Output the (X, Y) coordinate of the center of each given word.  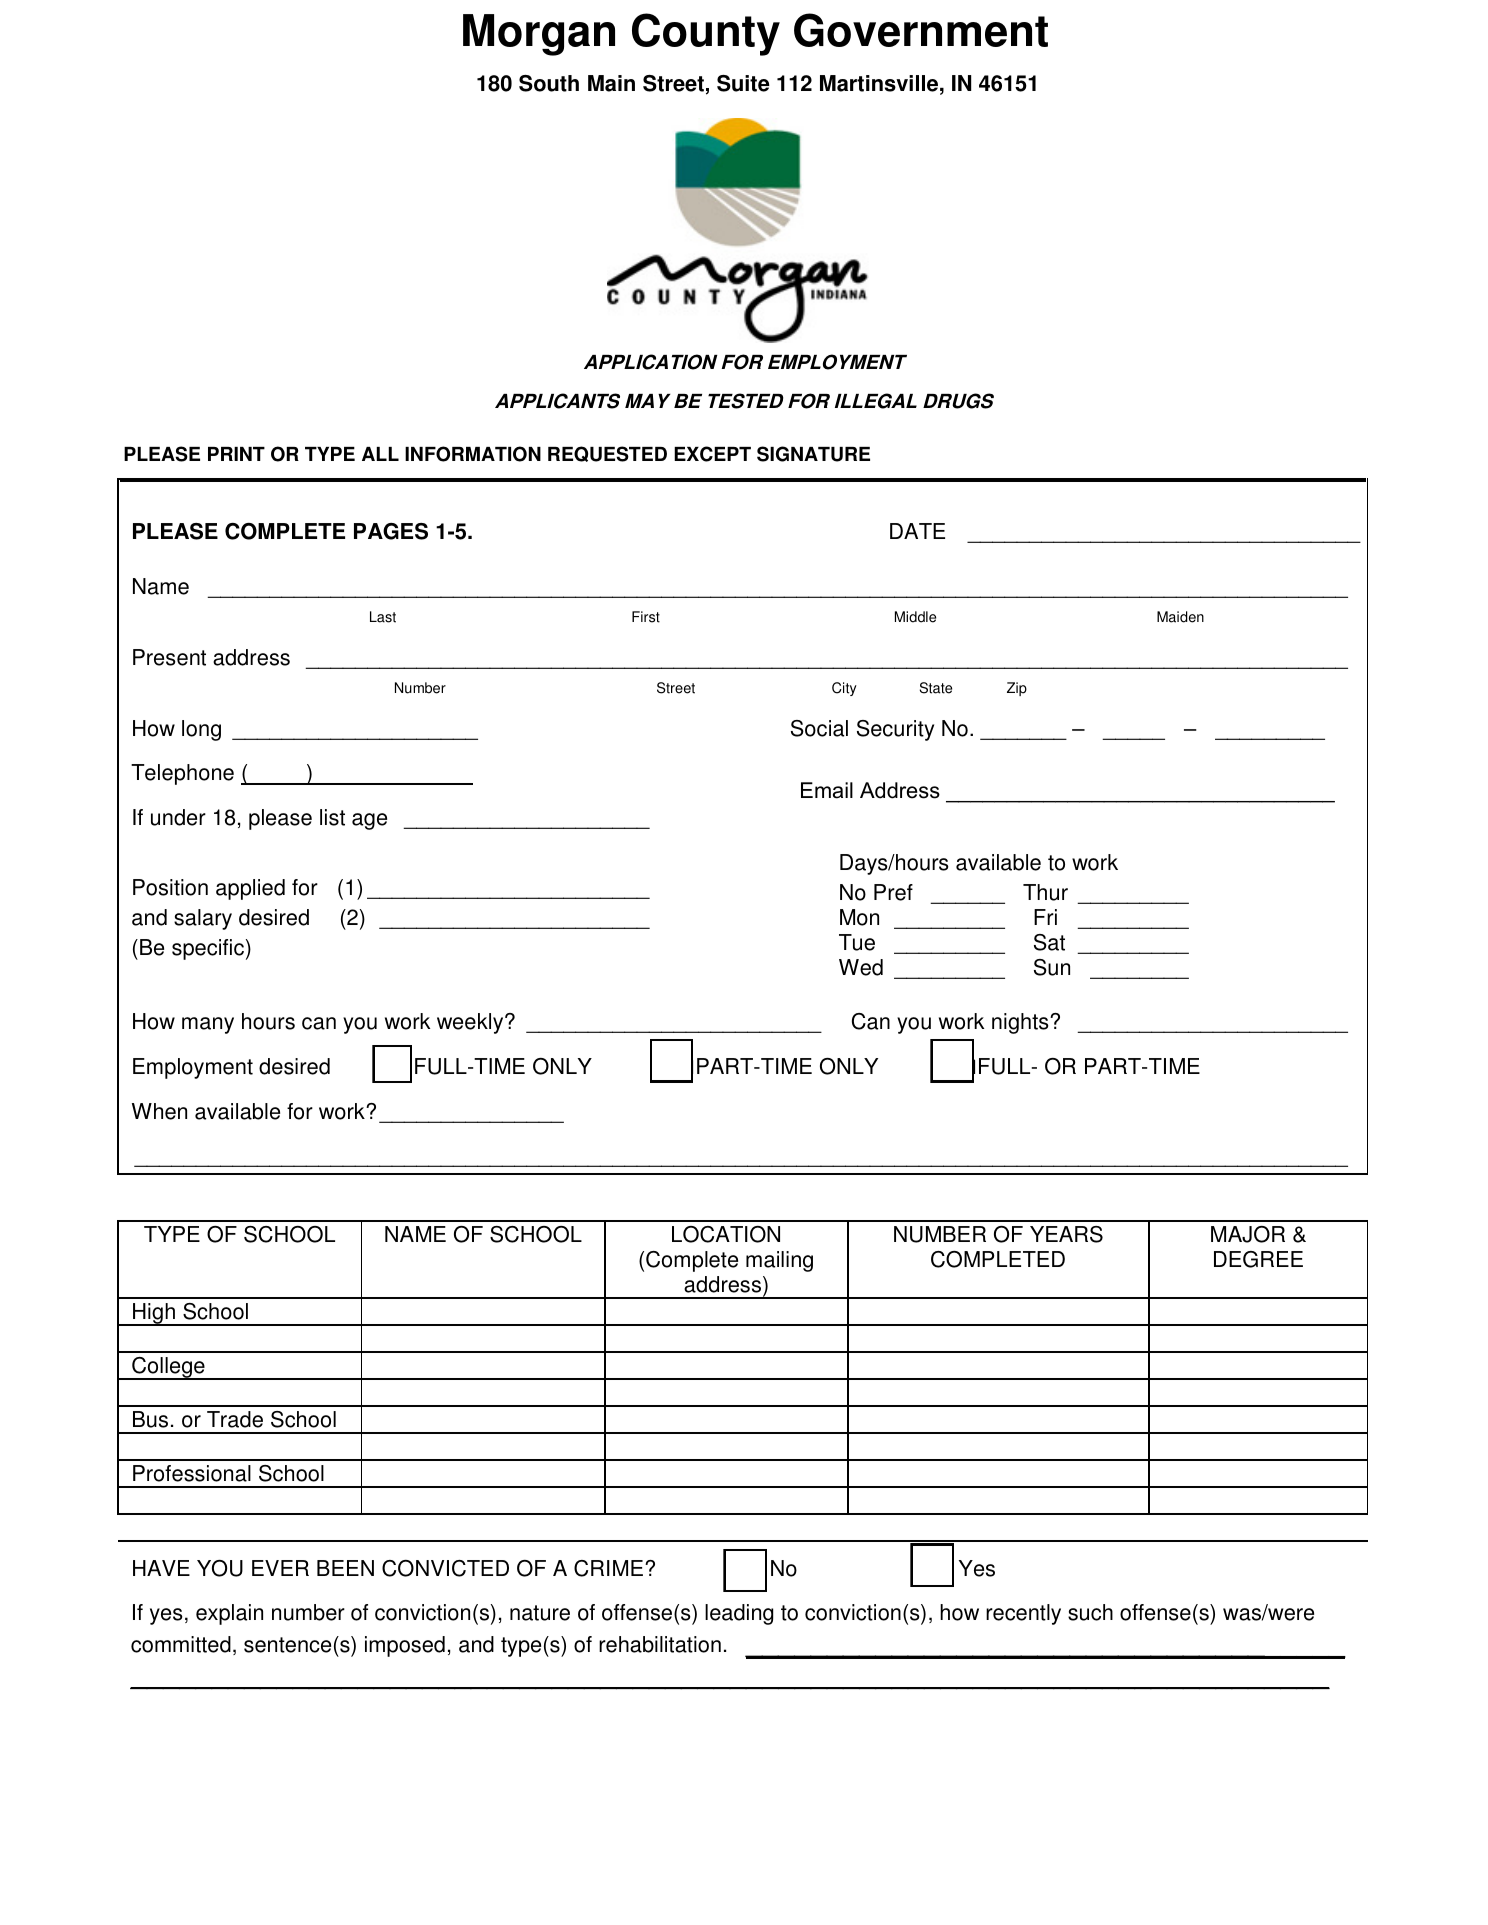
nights (1021, 1023)
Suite (743, 83)
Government (921, 30)
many (208, 1025)
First (646, 617)
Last (383, 617)
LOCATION (726, 1234)
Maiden (1180, 617)
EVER (280, 1568)
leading (739, 1614)
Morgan (539, 35)
